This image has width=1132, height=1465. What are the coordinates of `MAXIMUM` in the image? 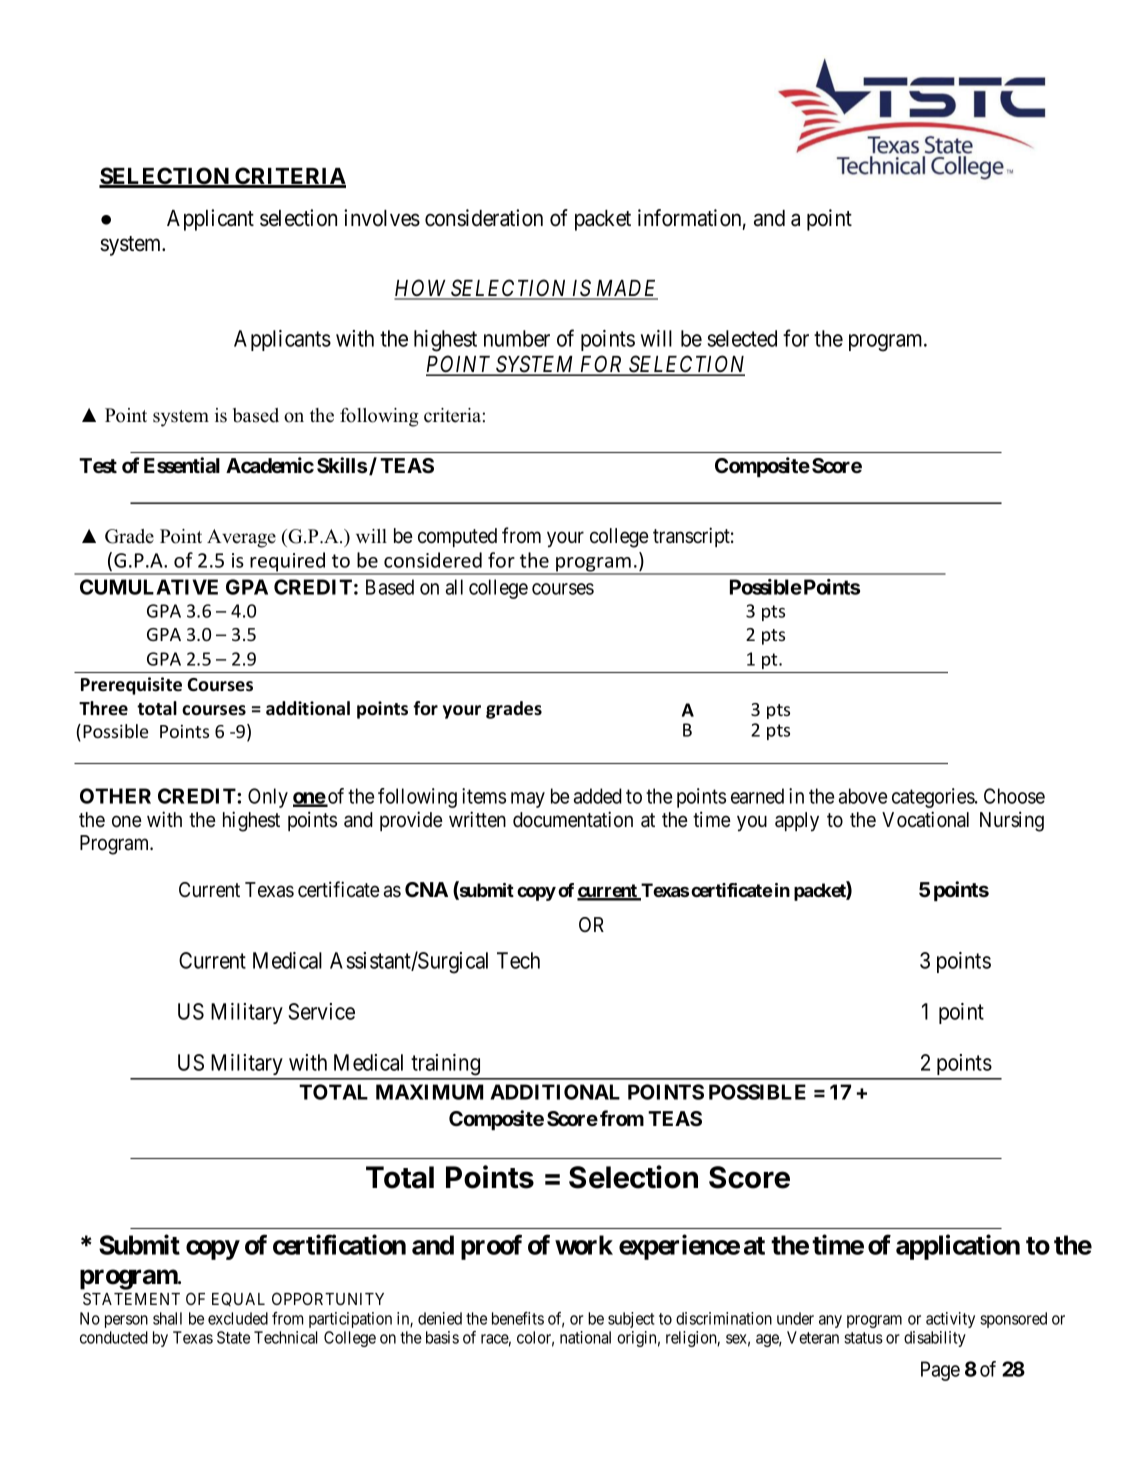 It's located at (429, 1092).
